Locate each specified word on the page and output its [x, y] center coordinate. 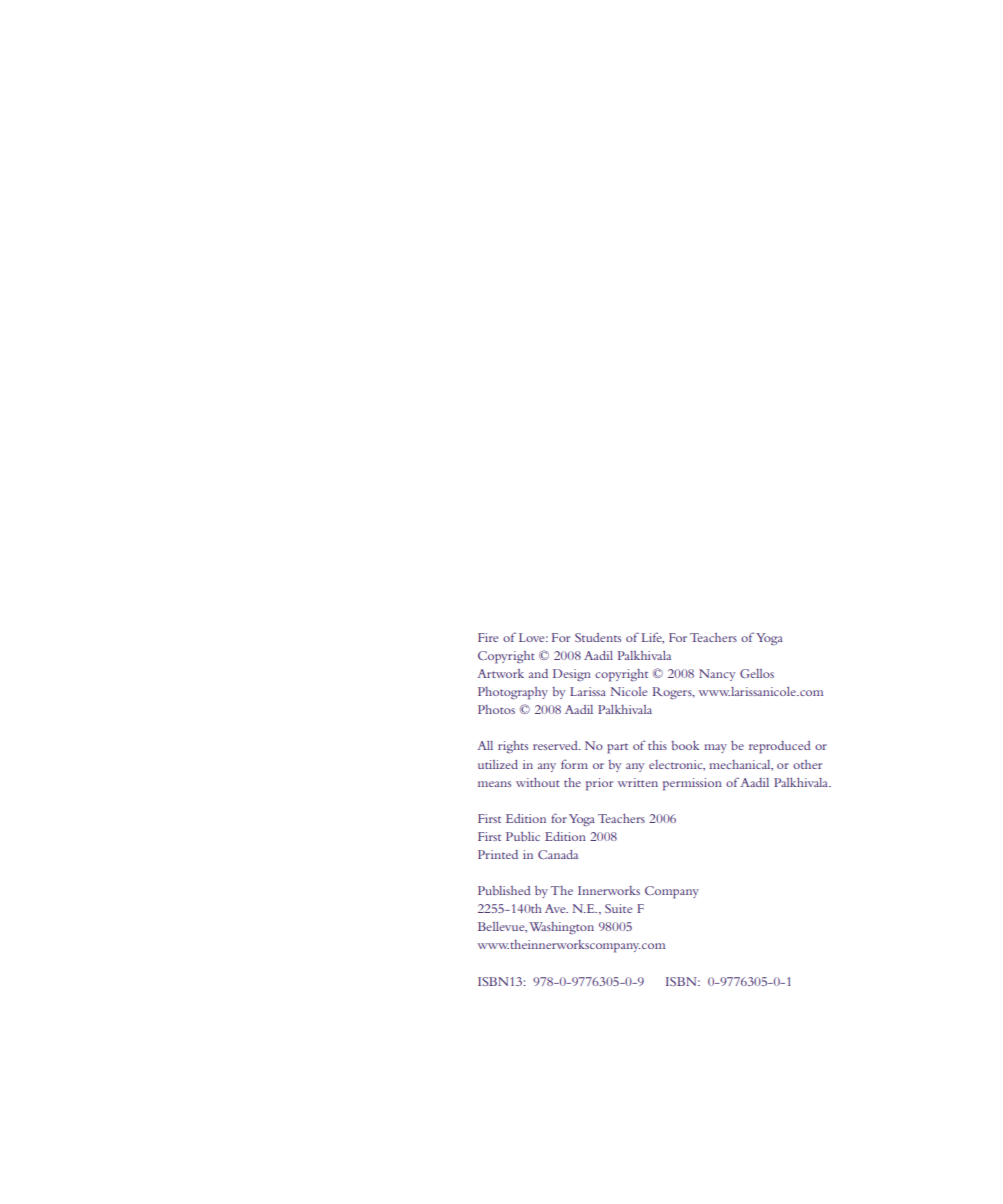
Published [504, 890]
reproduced [780, 747]
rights [513, 747]
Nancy [717, 675]
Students [598, 637]
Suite [618, 908]
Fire [488, 637]
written [638, 782]
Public [523, 836]
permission [692, 784]
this [657, 745]
